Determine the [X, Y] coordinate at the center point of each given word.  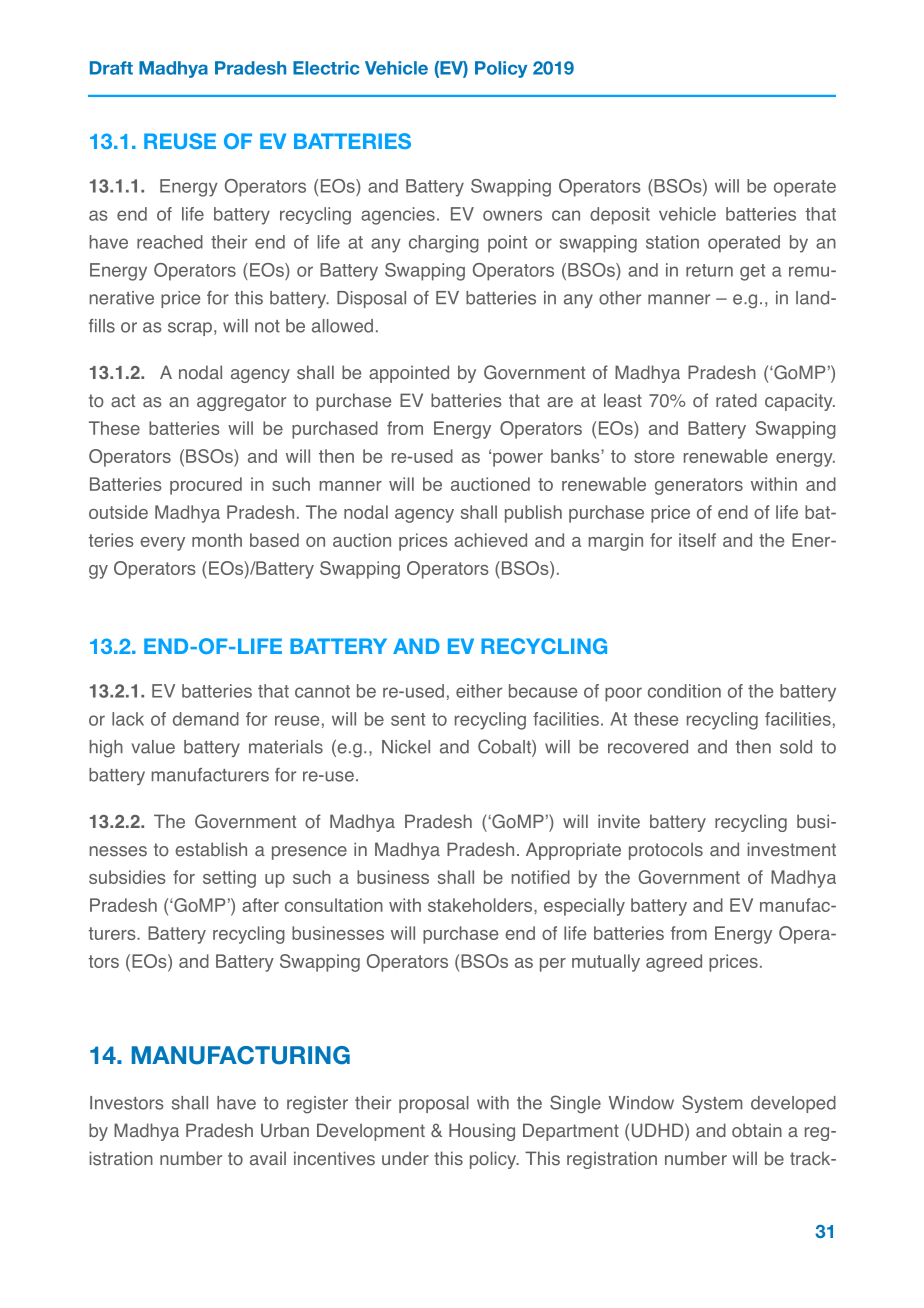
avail [268, 1158]
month [217, 540]
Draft [111, 68]
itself [697, 540]
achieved [490, 540]
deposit [620, 216]
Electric [326, 68]
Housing [482, 1132]
